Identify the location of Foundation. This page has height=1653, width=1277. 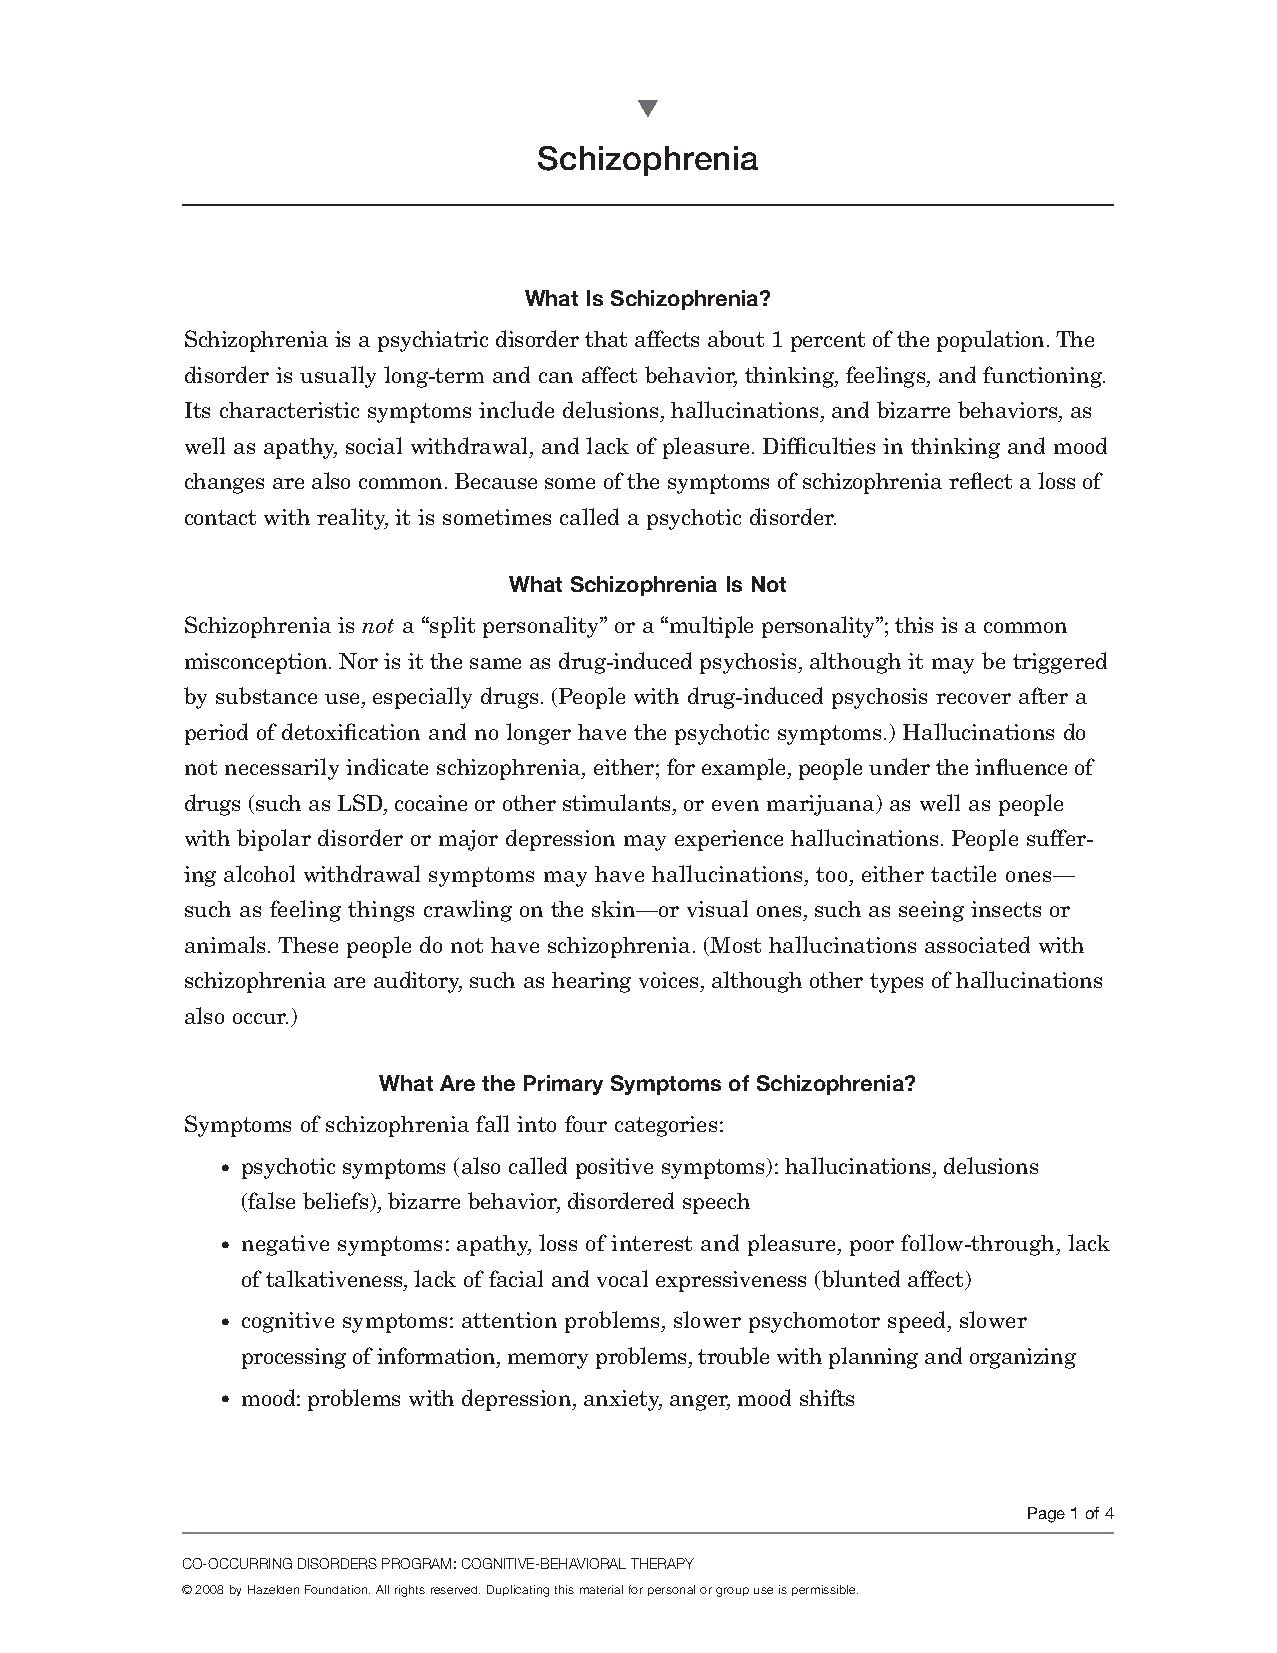
(336, 1589).
